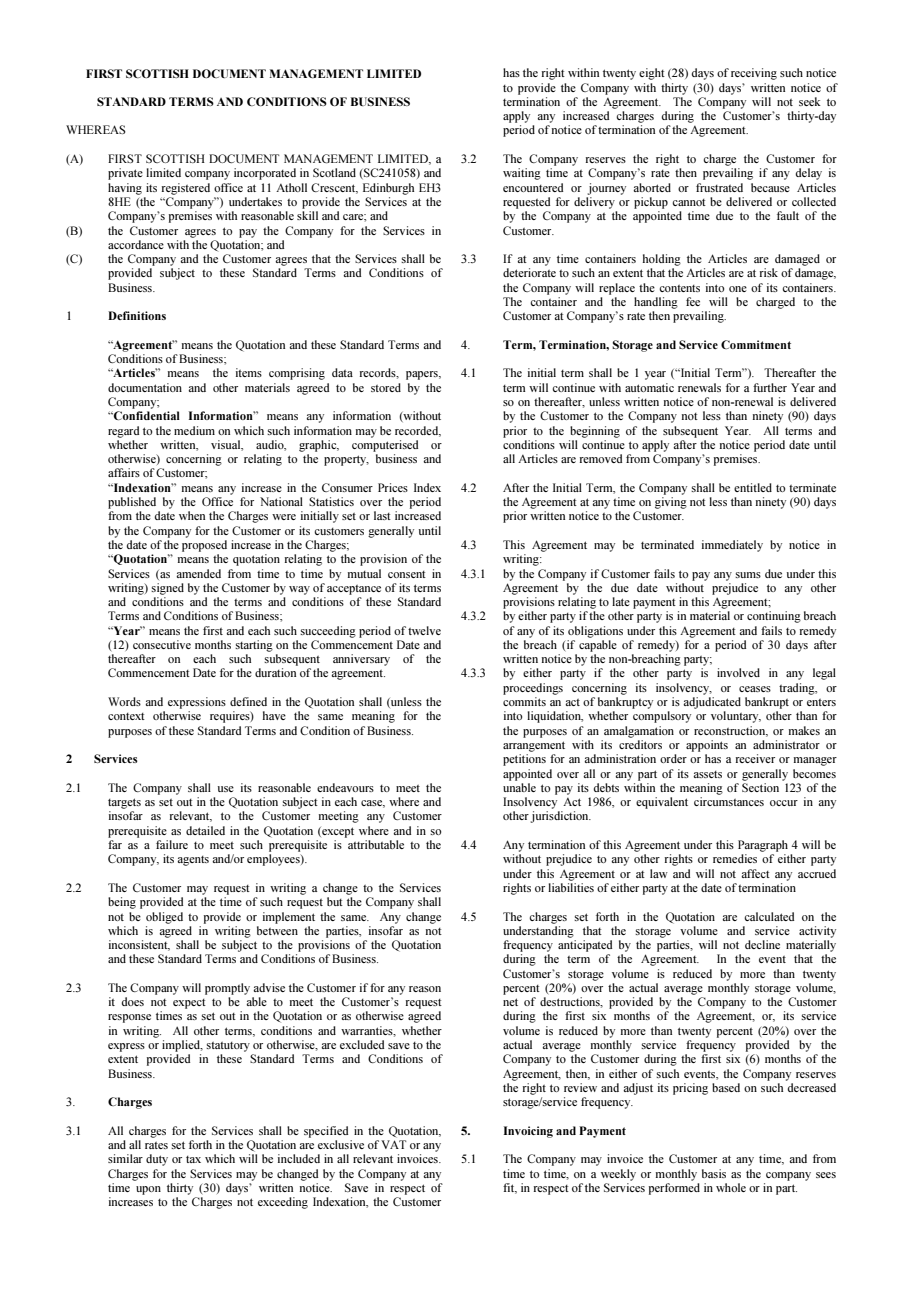 This screenshot has height=1308, width=924. Describe the element at coordinates (522, 174) in the screenshot. I see `waiting` at that location.
